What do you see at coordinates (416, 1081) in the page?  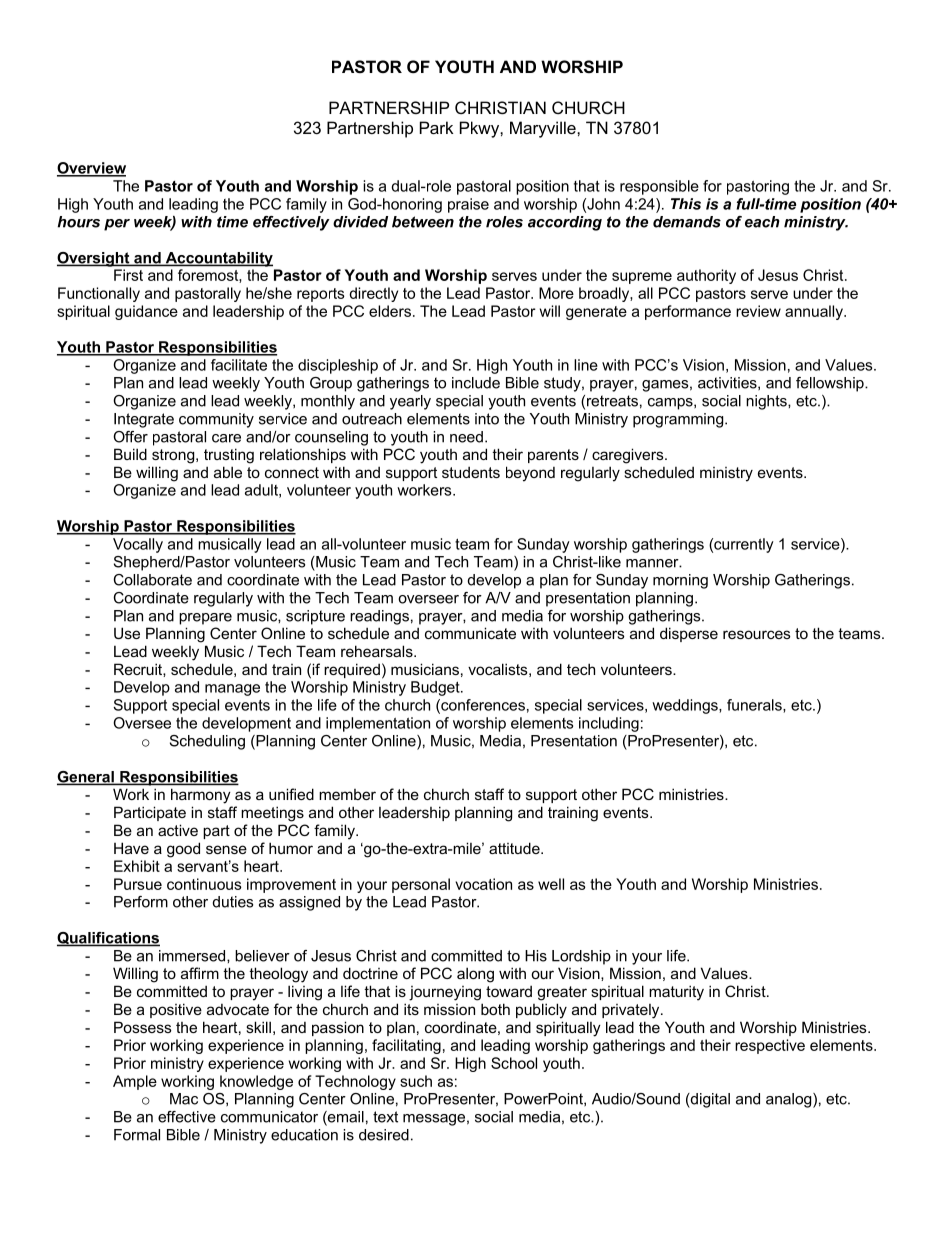 I see `such` at bounding box center [416, 1081].
